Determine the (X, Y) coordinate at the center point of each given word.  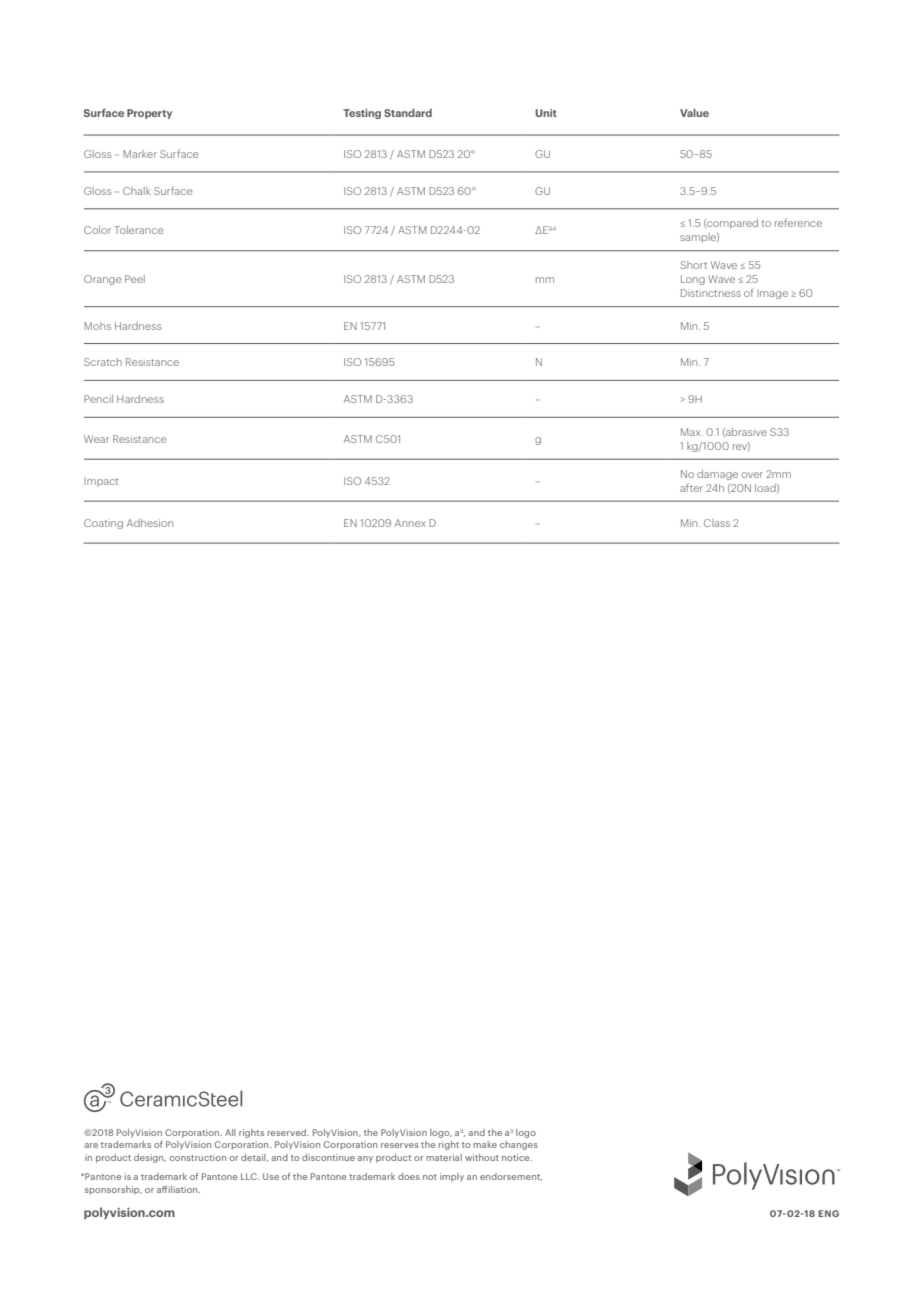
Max (692, 432)
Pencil (98, 399)
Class (717, 523)
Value (694, 113)
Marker (140, 154)
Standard (408, 113)
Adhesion (150, 523)
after (691, 487)
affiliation (178, 1189)
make (485, 1144)
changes (519, 1145)
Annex (410, 523)
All (230, 1132)
